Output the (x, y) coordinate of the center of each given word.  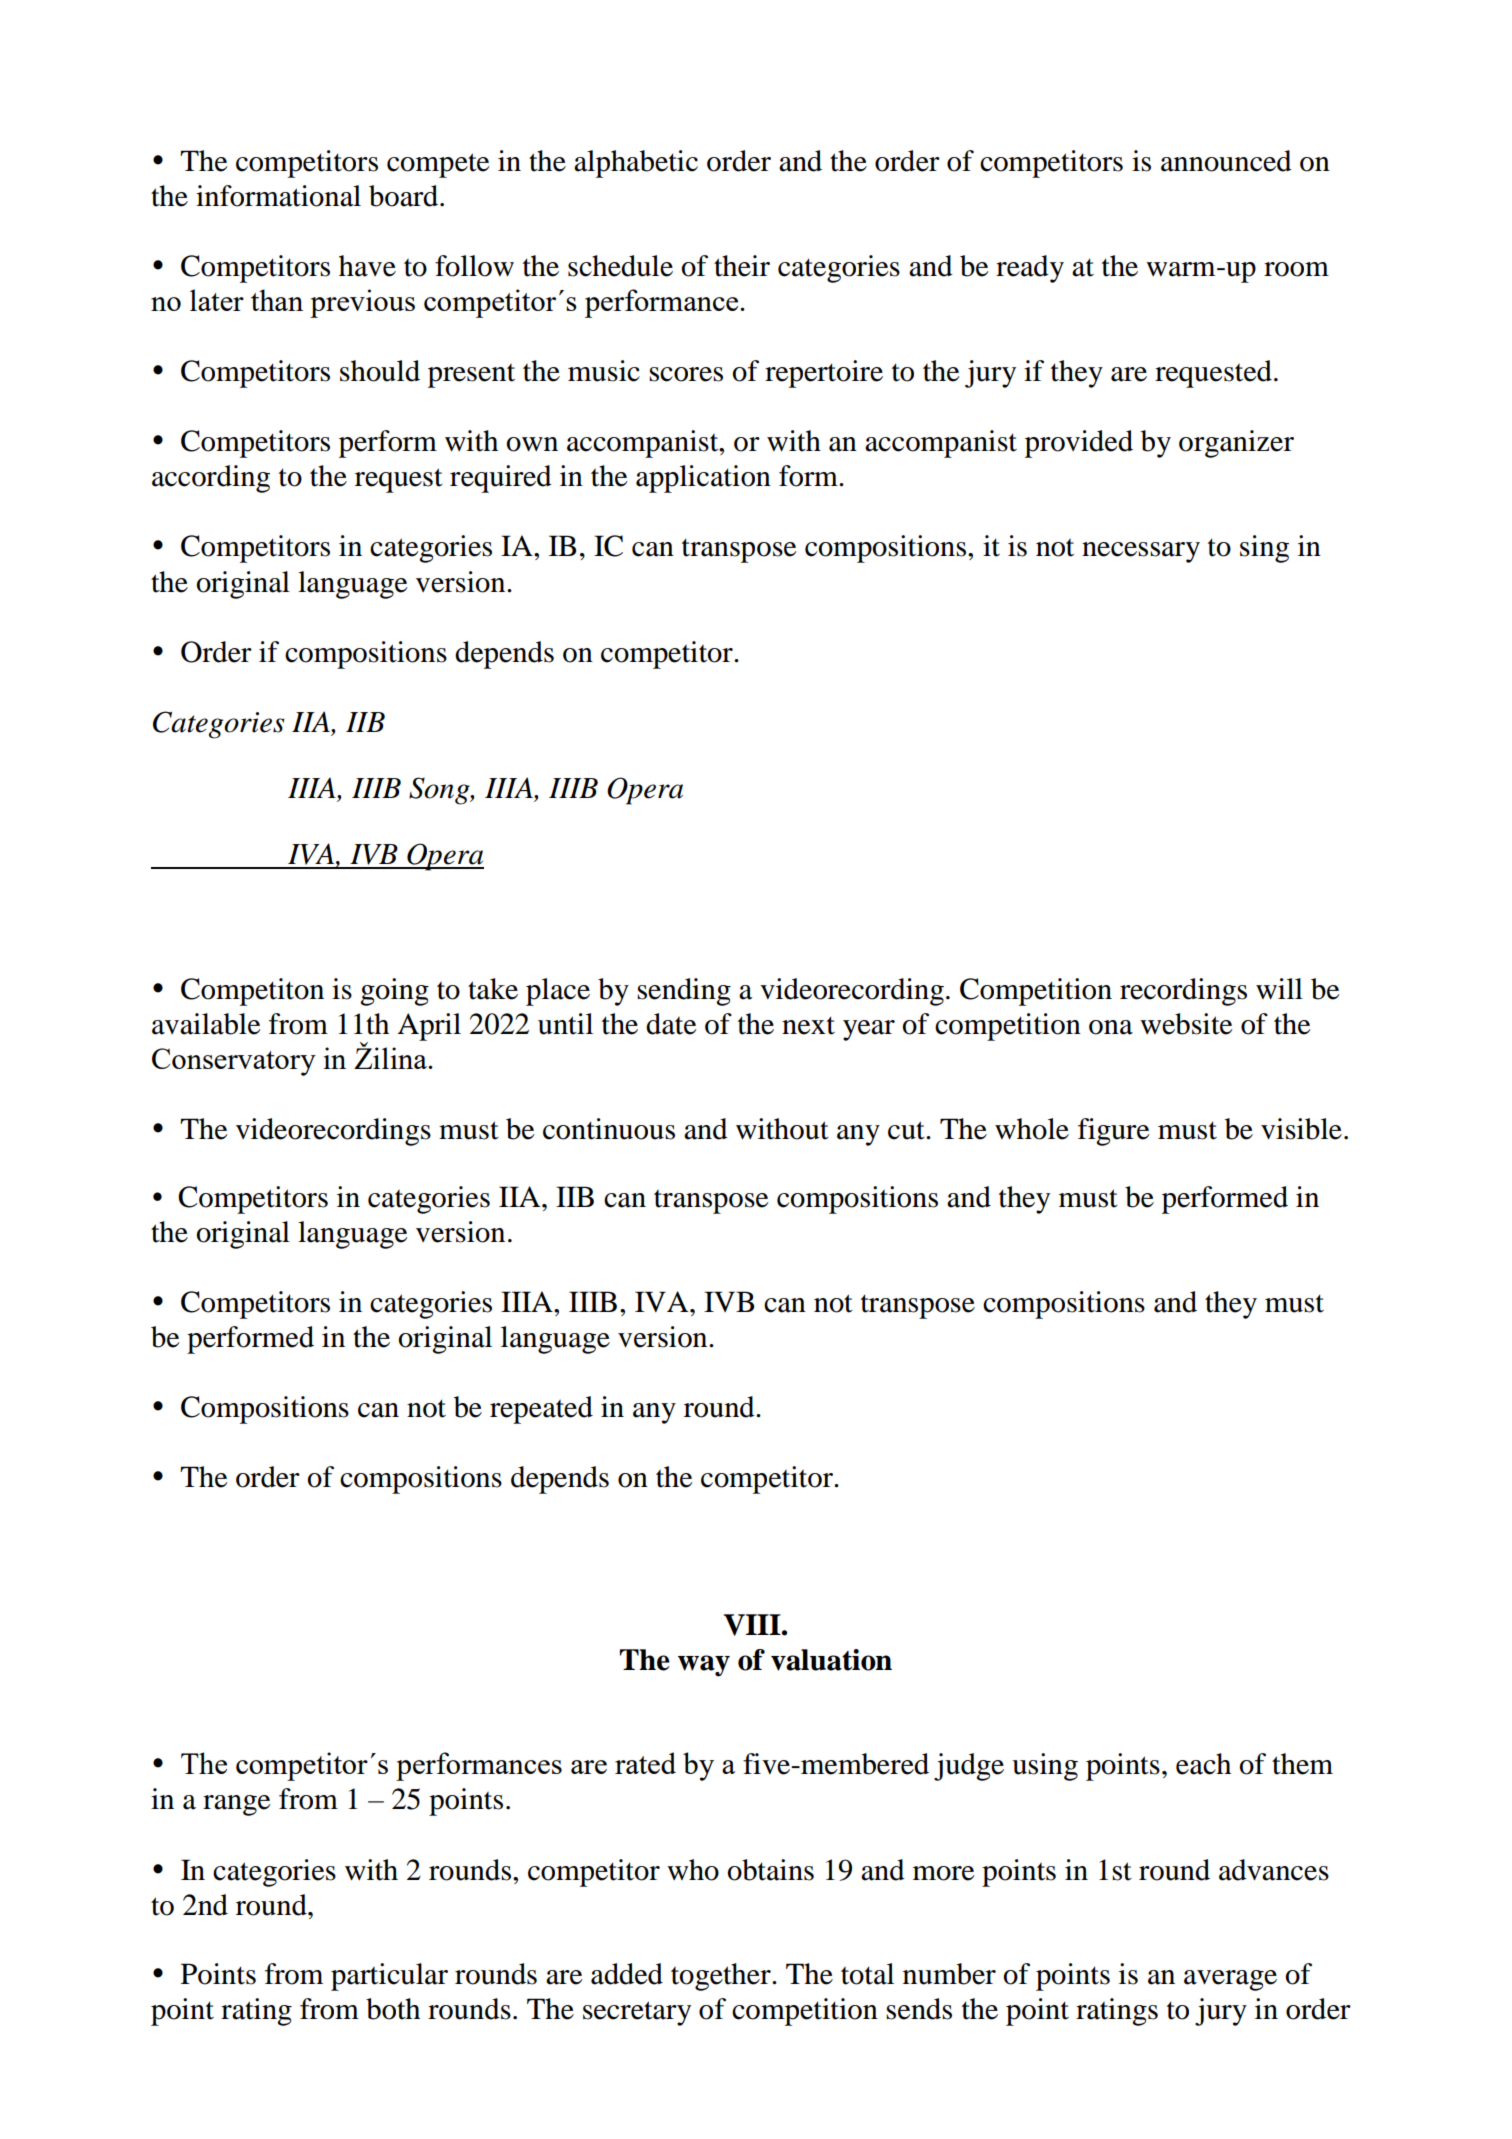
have (367, 266)
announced (1226, 161)
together (722, 1977)
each (1203, 1764)
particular (389, 1977)
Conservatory (234, 1062)
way (704, 1666)
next (808, 1025)
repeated (541, 1410)
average (1230, 1980)
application (703, 479)
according (211, 479)
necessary (1141, 552)
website (1186, 1024)
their (742, 266)
